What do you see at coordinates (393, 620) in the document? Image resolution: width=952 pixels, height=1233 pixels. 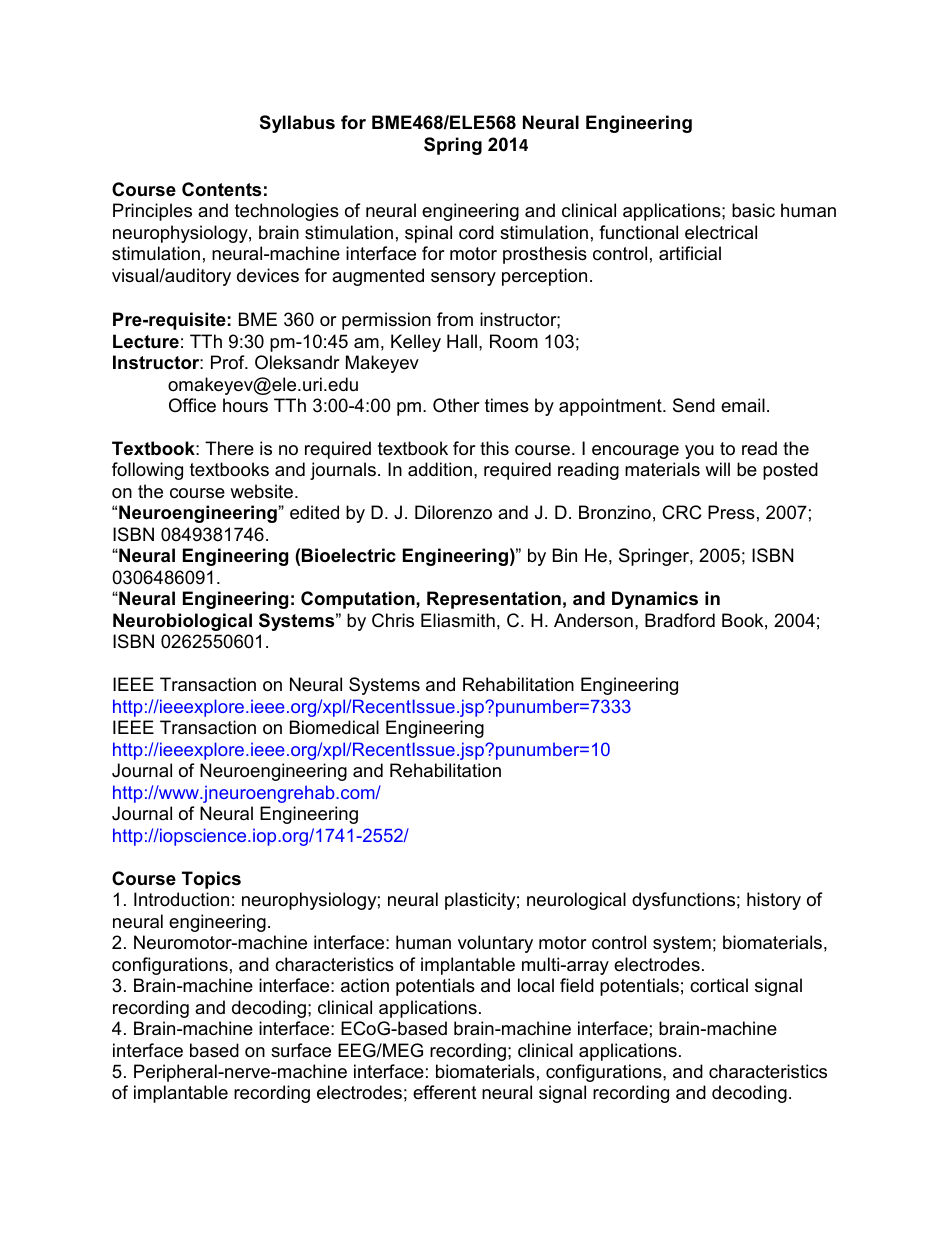 I see `Chris` at bounding box center [393, 620].
